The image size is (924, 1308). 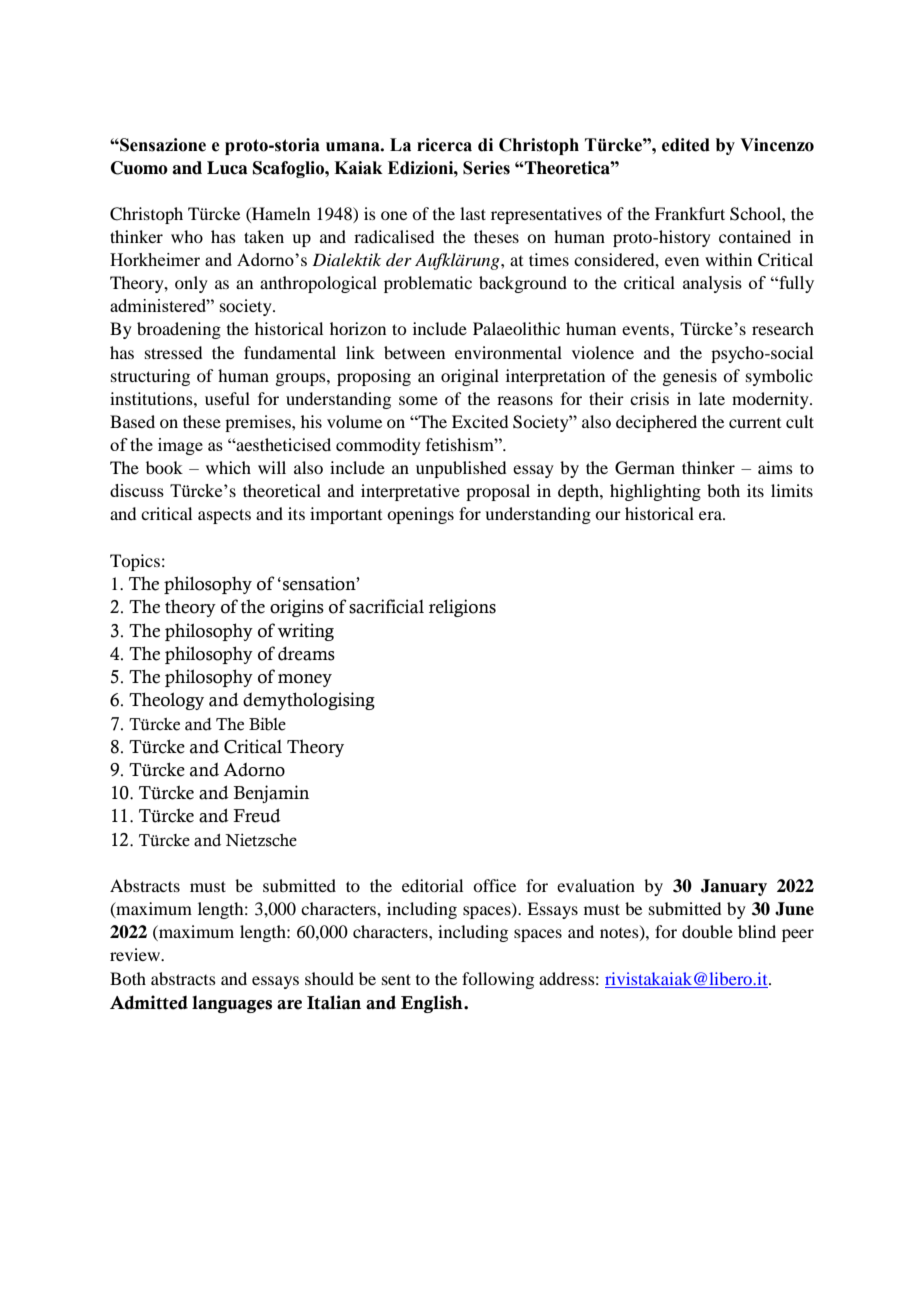 What do you see at coordinates (734, 887) in the image?
I see `January` at bounding box center [734, 887].
